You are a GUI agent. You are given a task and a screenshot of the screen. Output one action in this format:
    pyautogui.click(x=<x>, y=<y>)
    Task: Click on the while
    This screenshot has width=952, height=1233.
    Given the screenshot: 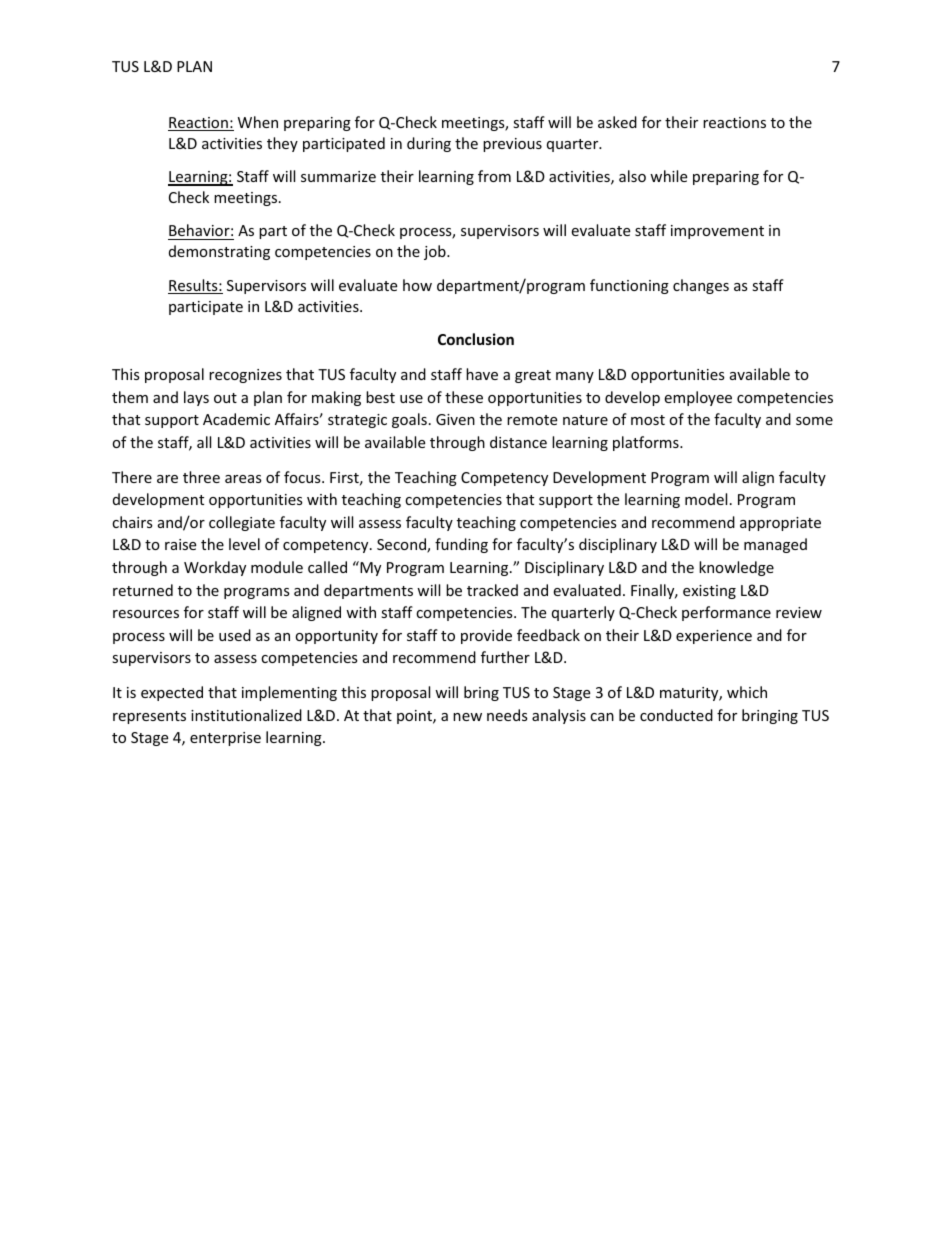 What is the action you would take?
    pyautogui.click(x=668, y=176)
